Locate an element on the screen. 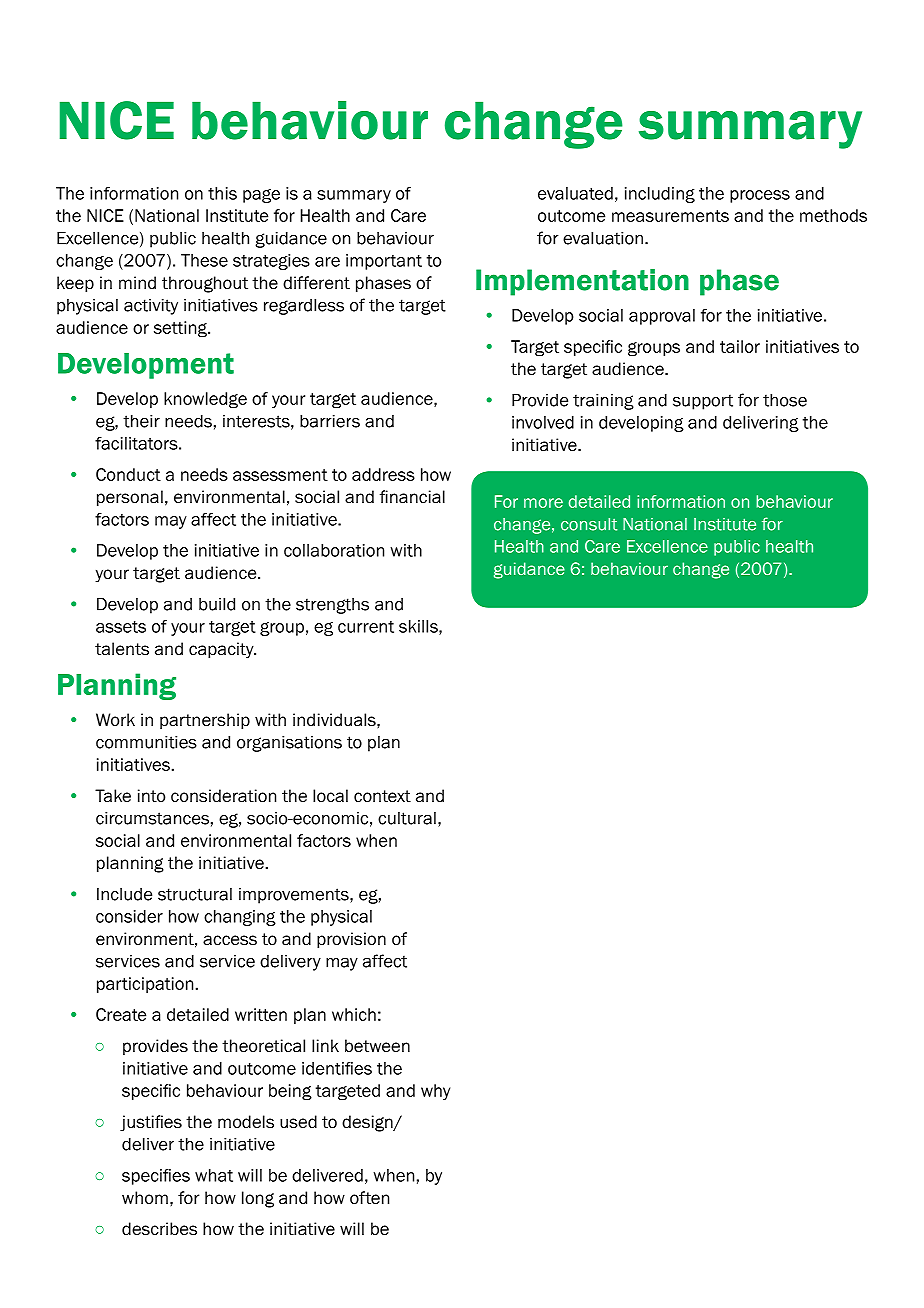  financial is located at coordinates (412, 497).
